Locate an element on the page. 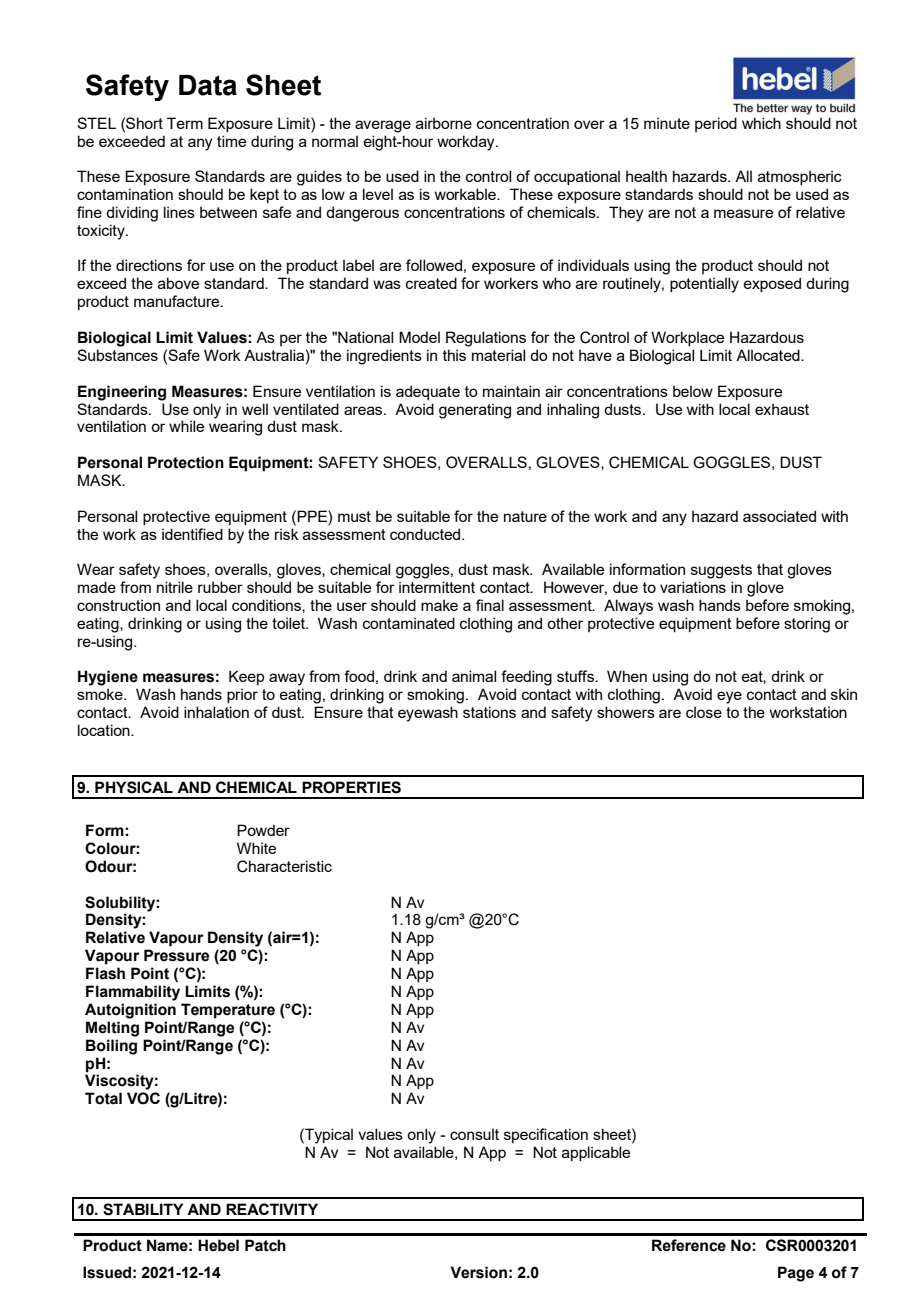 This document has width=924, height=1308. Characteristic is located at coordinates (284, 866).
